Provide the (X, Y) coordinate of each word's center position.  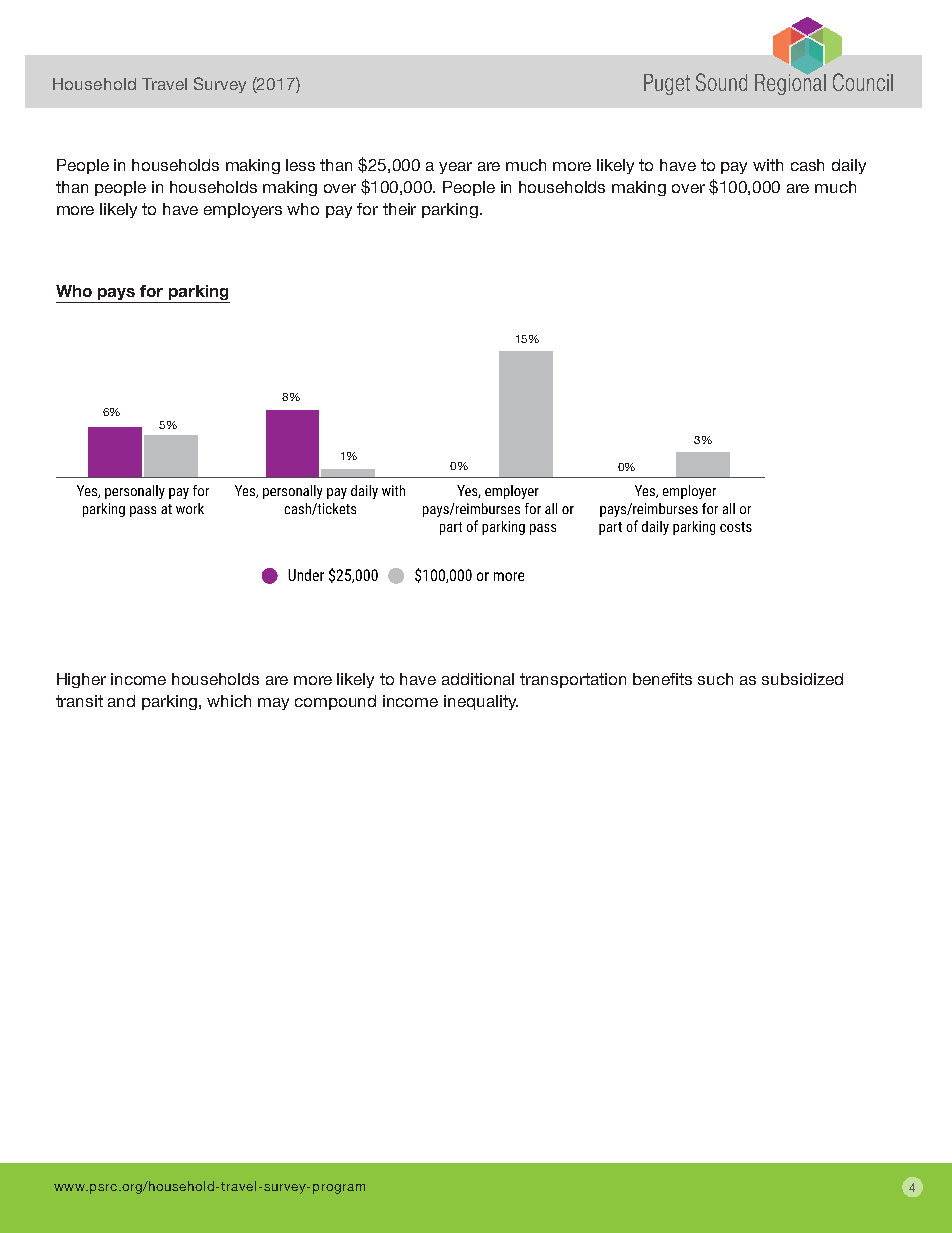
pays (116, 294)
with (768, 165)
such (715, 679)
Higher (81, 680)
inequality (481, 702)
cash (807, 165)
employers (243, 210)
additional (478, 679)
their (399, 209)
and (121, 701)
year (455, 168)
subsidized (802, 679)
